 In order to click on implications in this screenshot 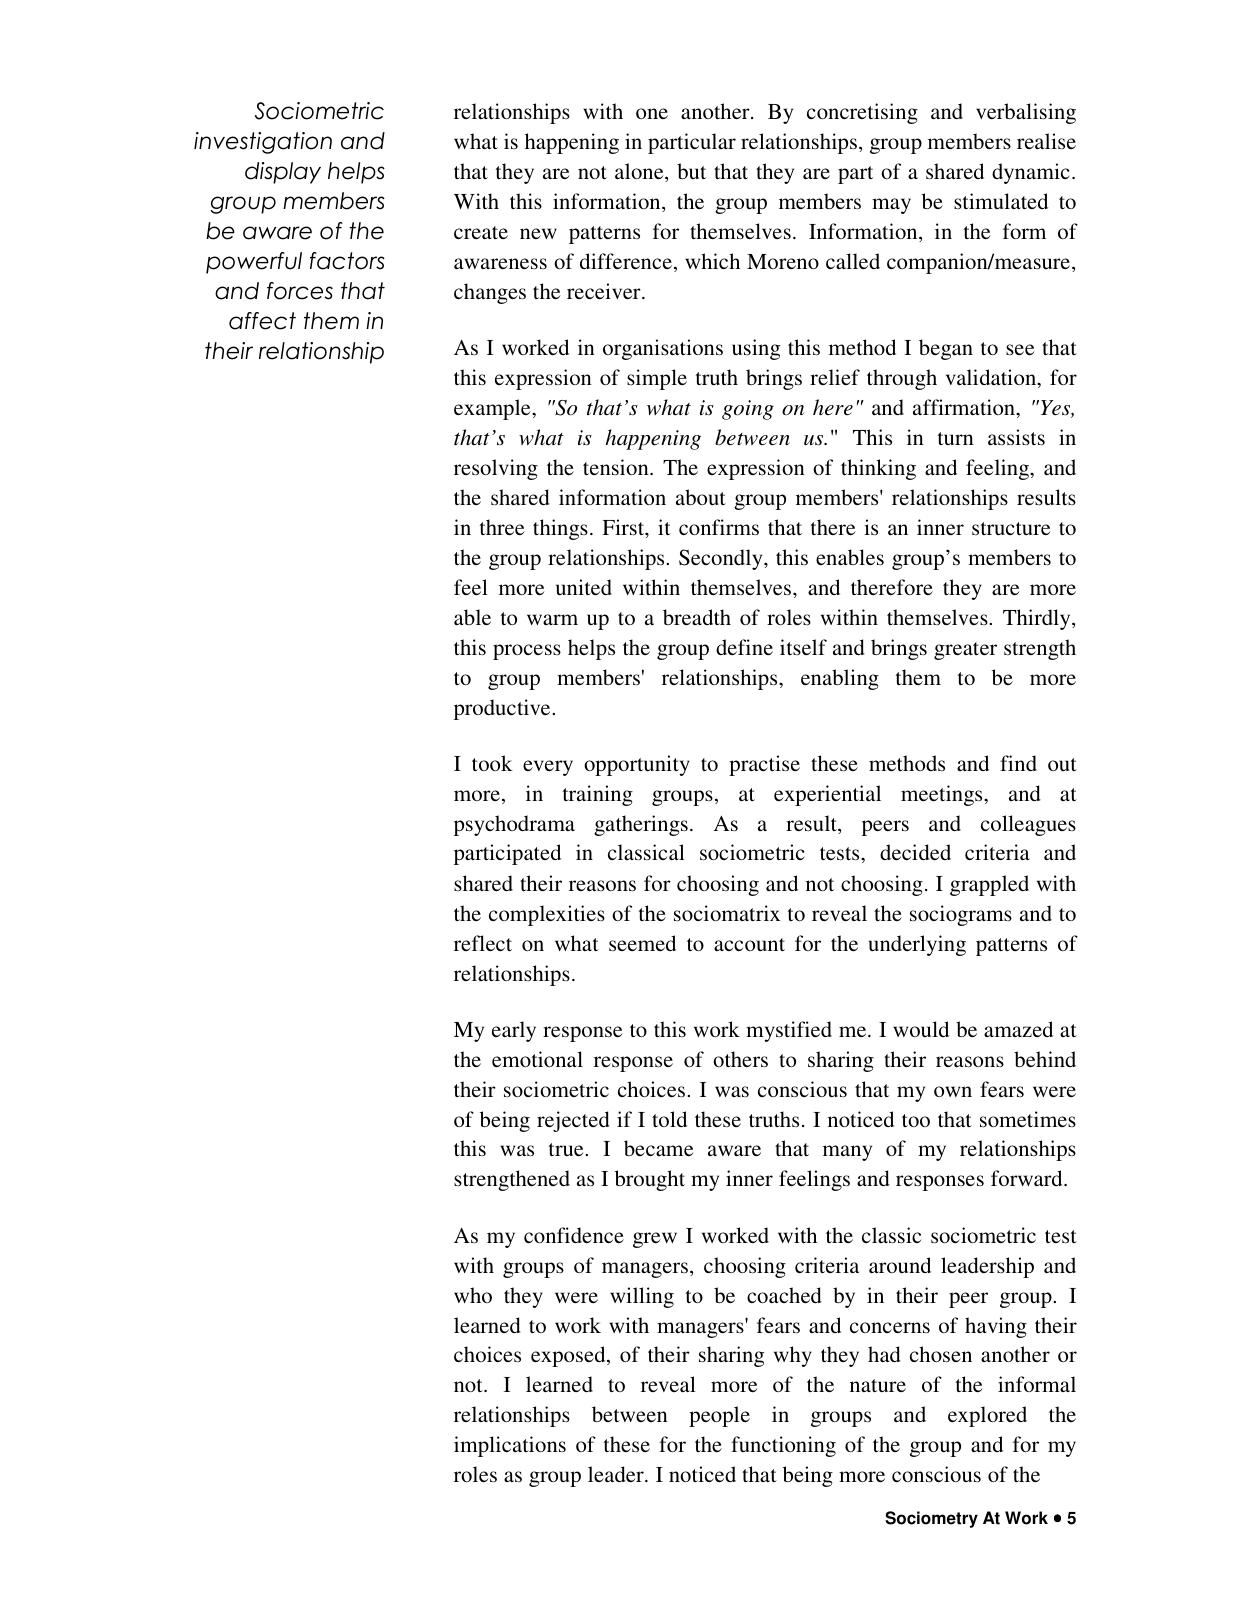, I will do `click(510, 1446)`.
